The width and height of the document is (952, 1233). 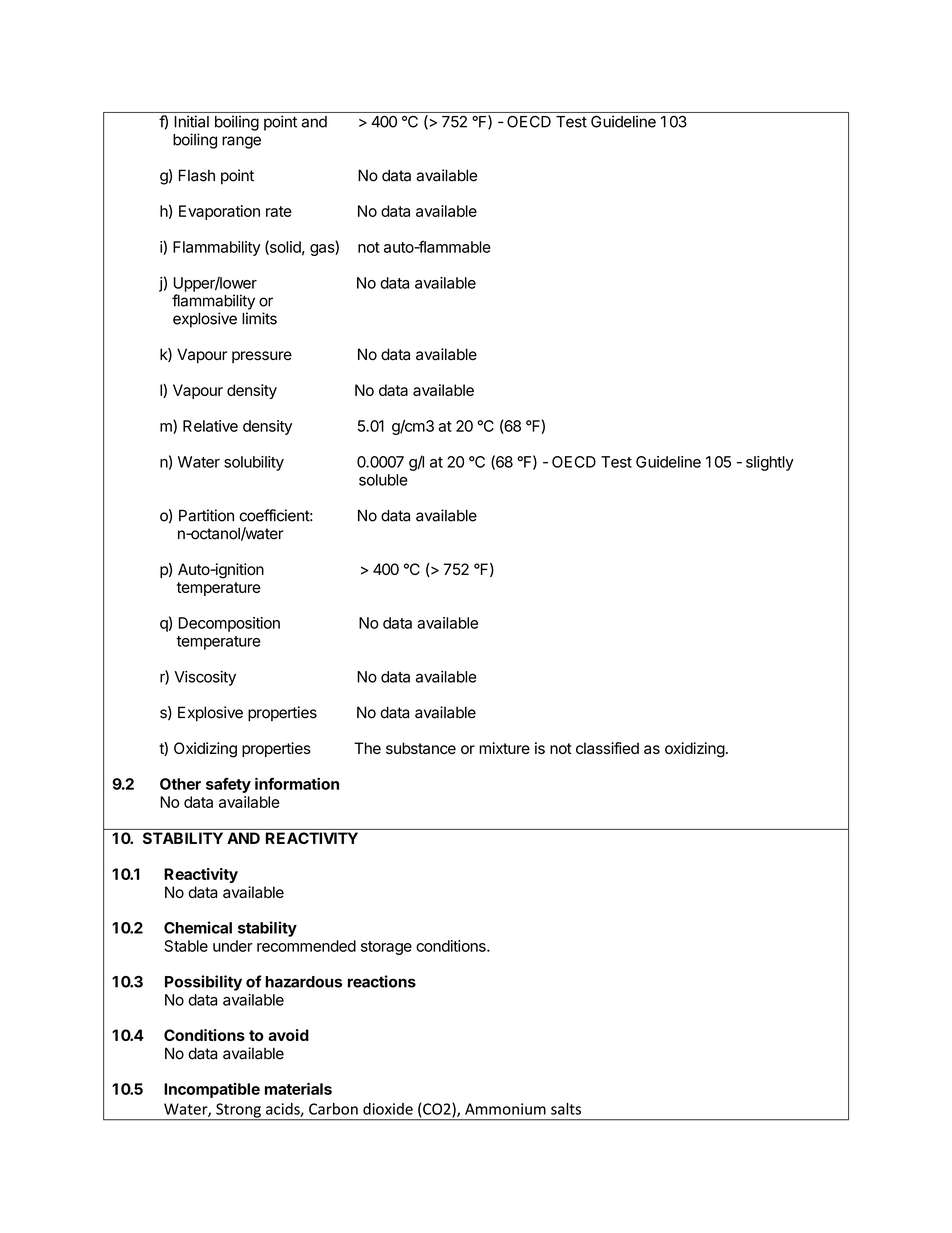 I want to click on rate, so click(x=279, y=211).
